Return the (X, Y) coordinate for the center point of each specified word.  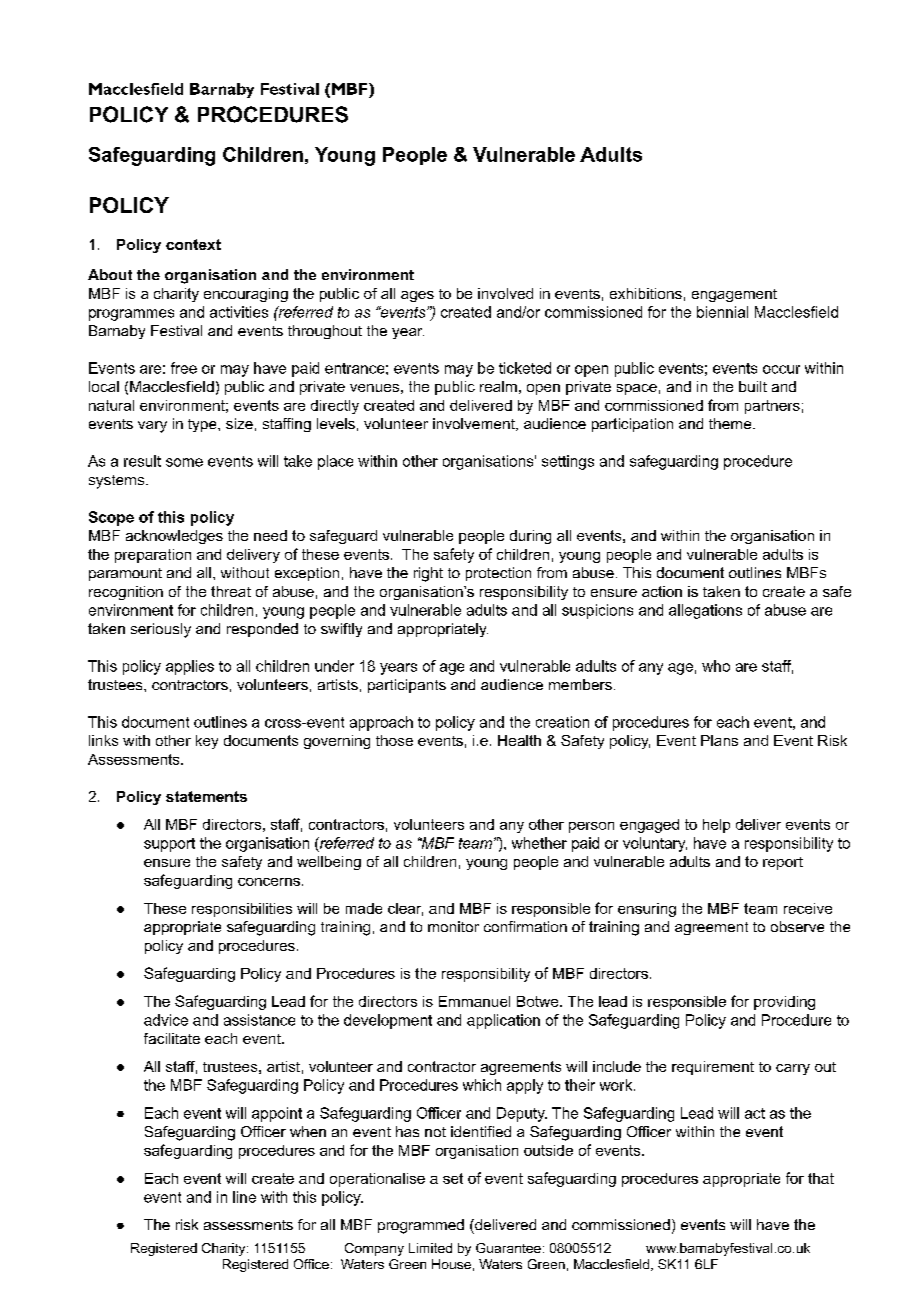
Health (519, 740)
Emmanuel (474, 1001)
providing (784, 1003)
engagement (734, 295)
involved (505, 293)
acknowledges (174, 537)
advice (166, 1020)
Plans (719, 740)
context (193, 244)
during (530, 537)
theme (731, 423)
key (207, 742)
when (308, 1131)
